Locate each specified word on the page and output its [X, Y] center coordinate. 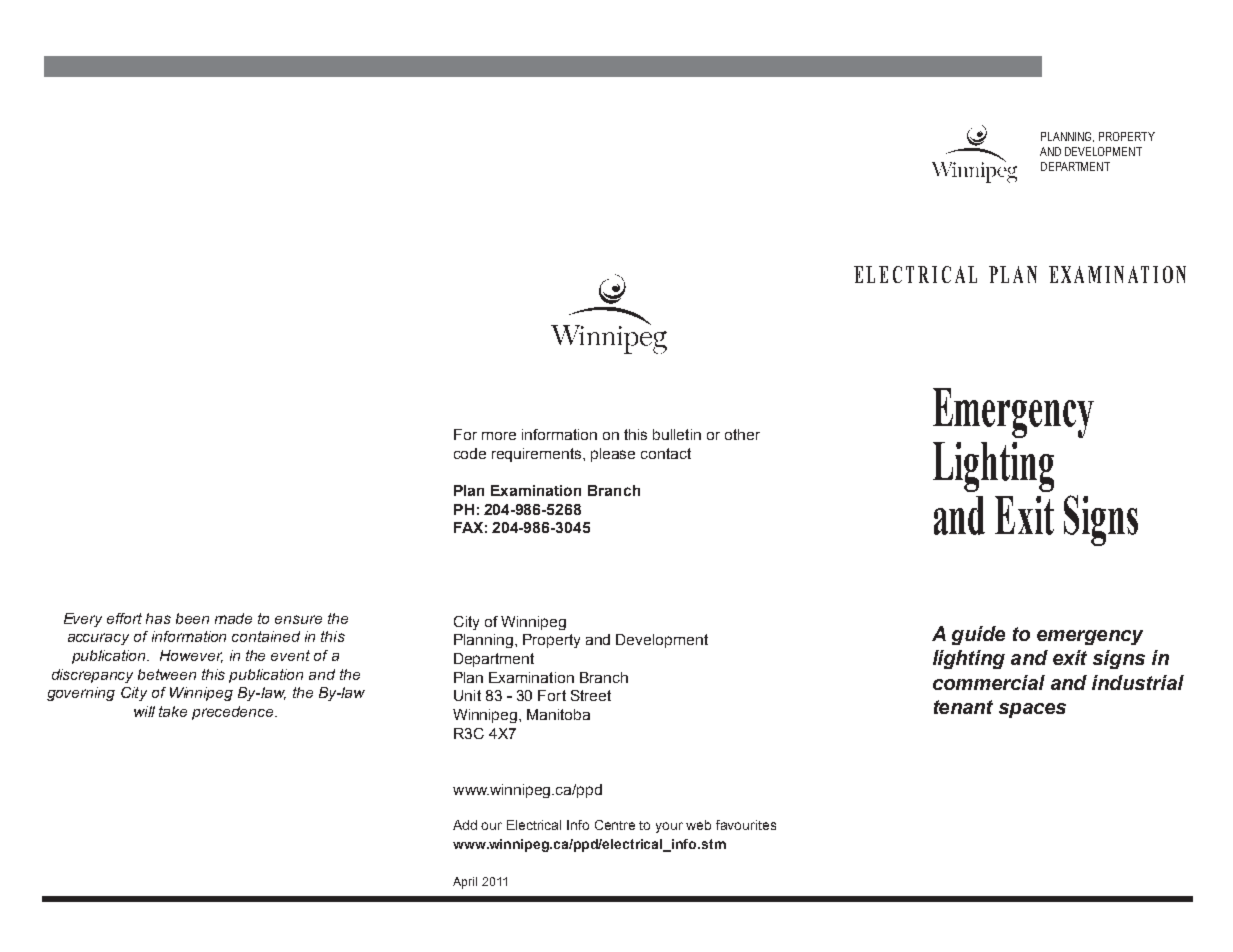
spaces [1032, 710]
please [613, 455]
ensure [298, 619]
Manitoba [558, 714]
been [192, 618]
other [742, 434]
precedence [234, 713]
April [465, 883]
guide [978, 635]
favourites [746, 825]
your [669, 827]
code [470, 453]
